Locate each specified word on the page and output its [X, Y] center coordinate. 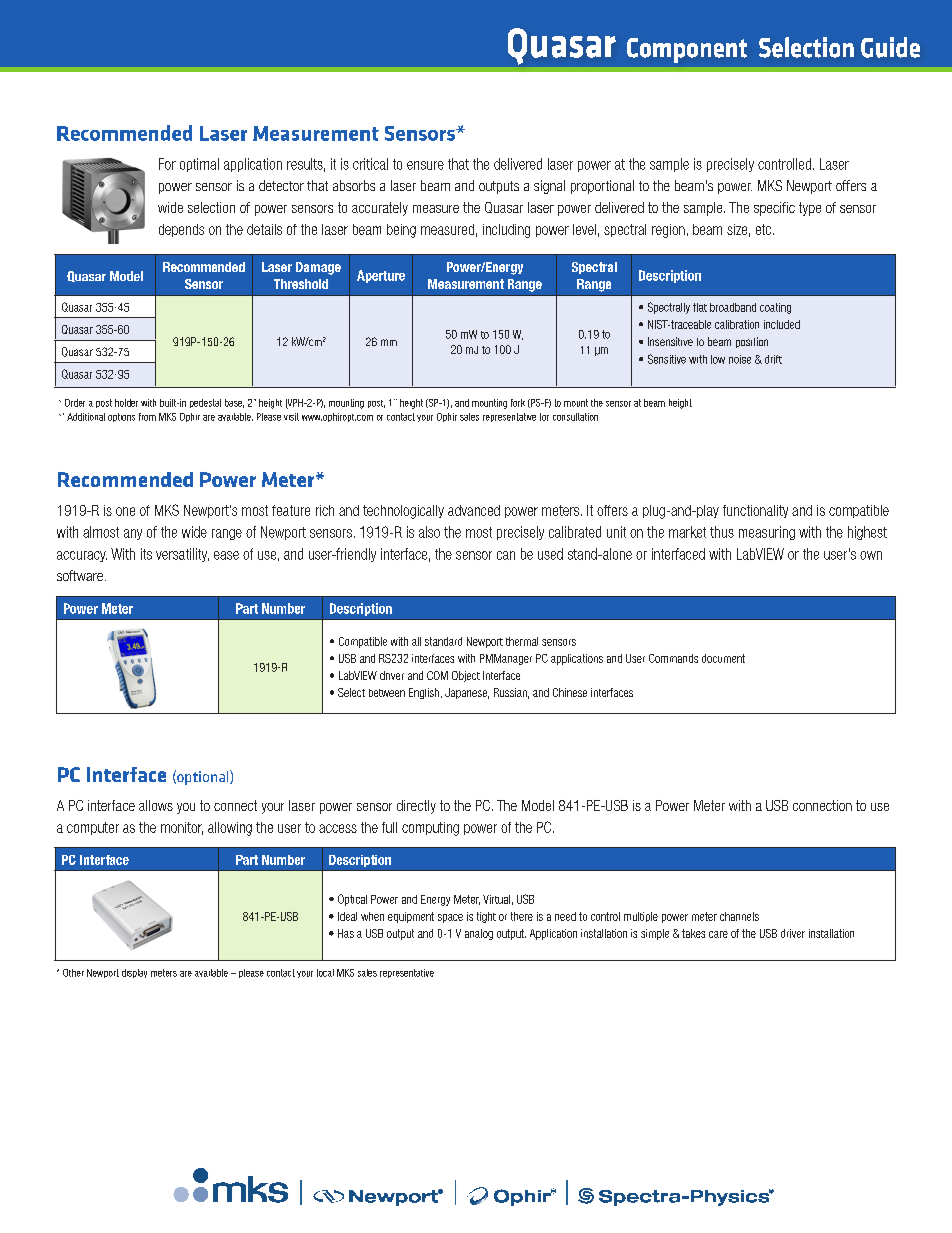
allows [156, 805]
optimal [199, 165]
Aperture [381, 276]
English [424, 693]
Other [73, 973]
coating [775, 308]
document [723, 658]
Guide [890, 47]
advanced [474, 510]
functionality [755, 511]
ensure [425, 165]
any [133, 534]
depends [181, 230]
